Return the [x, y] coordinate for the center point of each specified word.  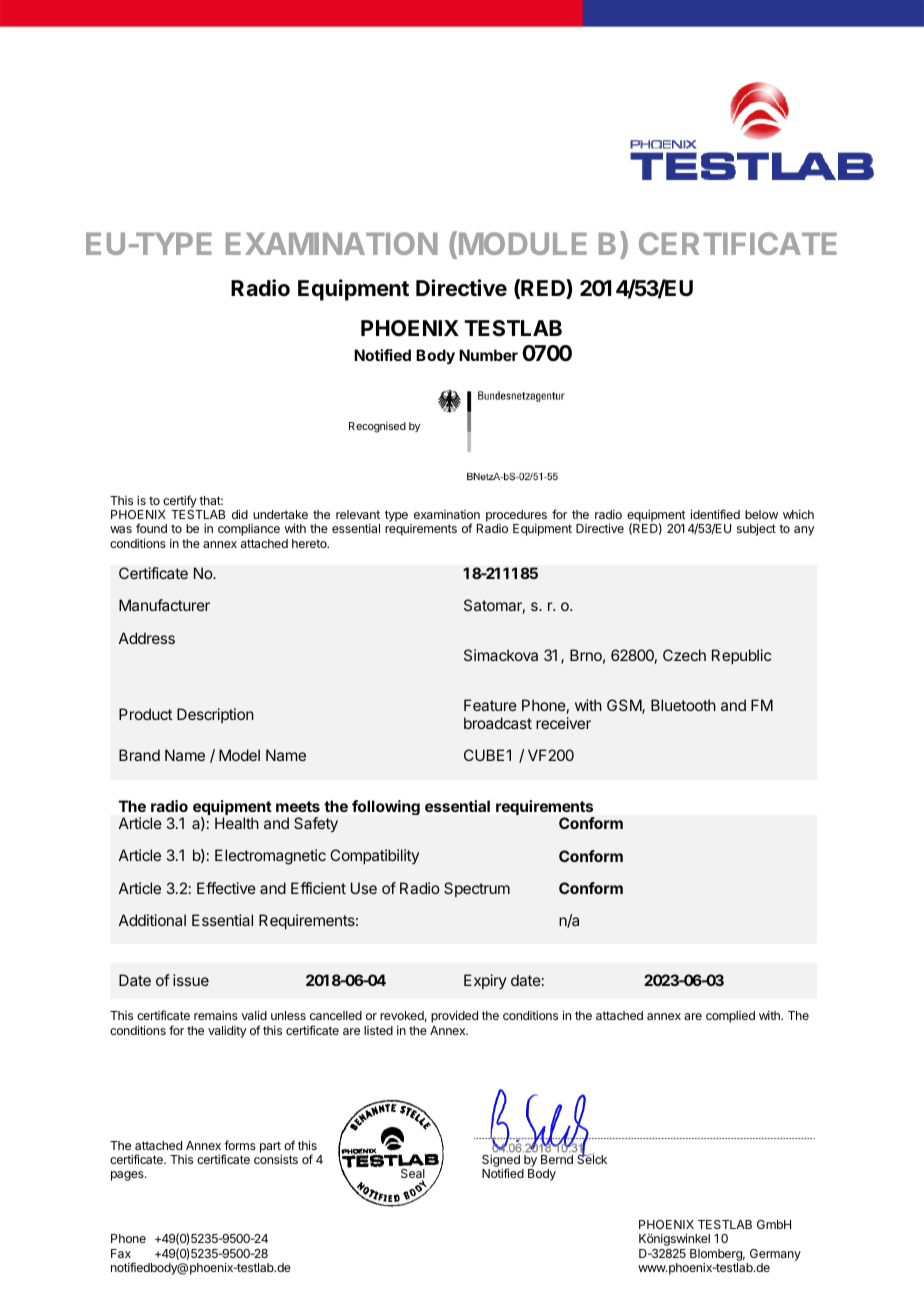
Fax [121, 1253]
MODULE [523, 243]
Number [488, 355]
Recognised [377, 427]
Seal [413, 1175]
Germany [775, 1255]
